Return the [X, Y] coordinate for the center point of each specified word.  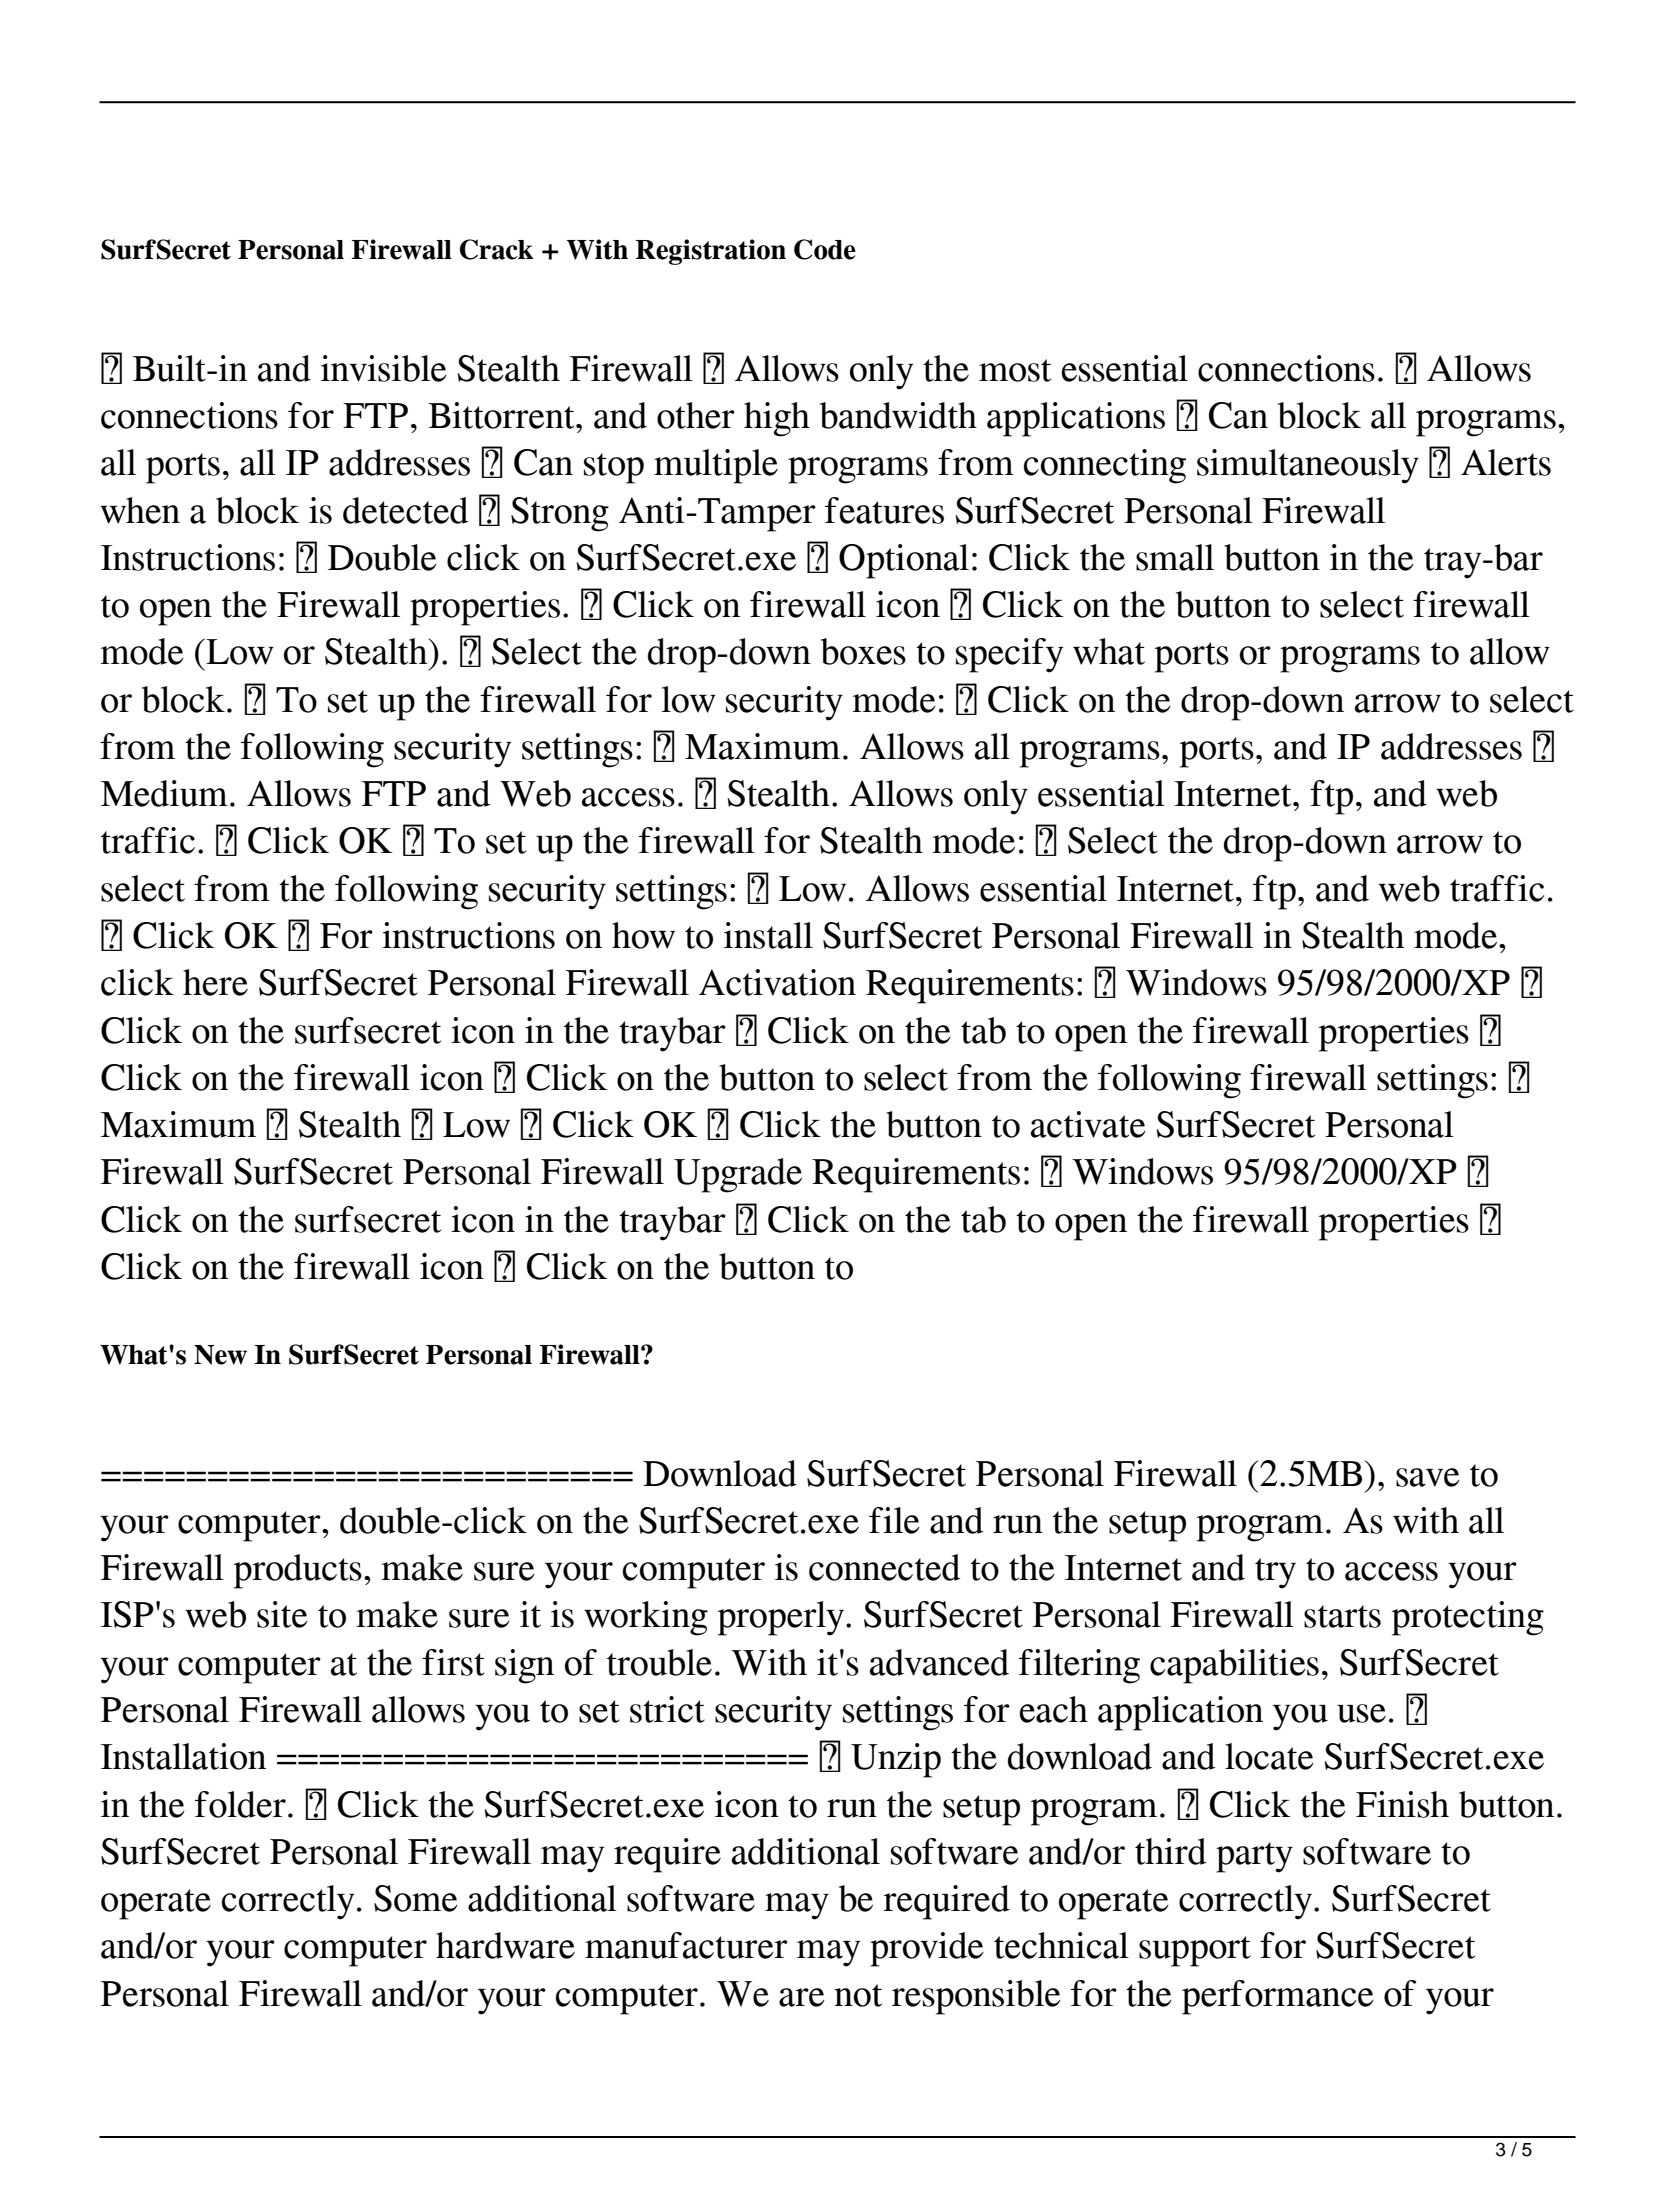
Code [825, 249]
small [1175, 557]
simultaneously [1308, 466]
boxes [863, 651]
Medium [164, 793]
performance [1278, 1997]
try [1275, 1573]
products [298, 1571]
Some [416, 1898]
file [894, 1520]
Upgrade [738, 1175]
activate [1088, 1124]
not [858, 1995]
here [215, 982]
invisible [384, 368]
